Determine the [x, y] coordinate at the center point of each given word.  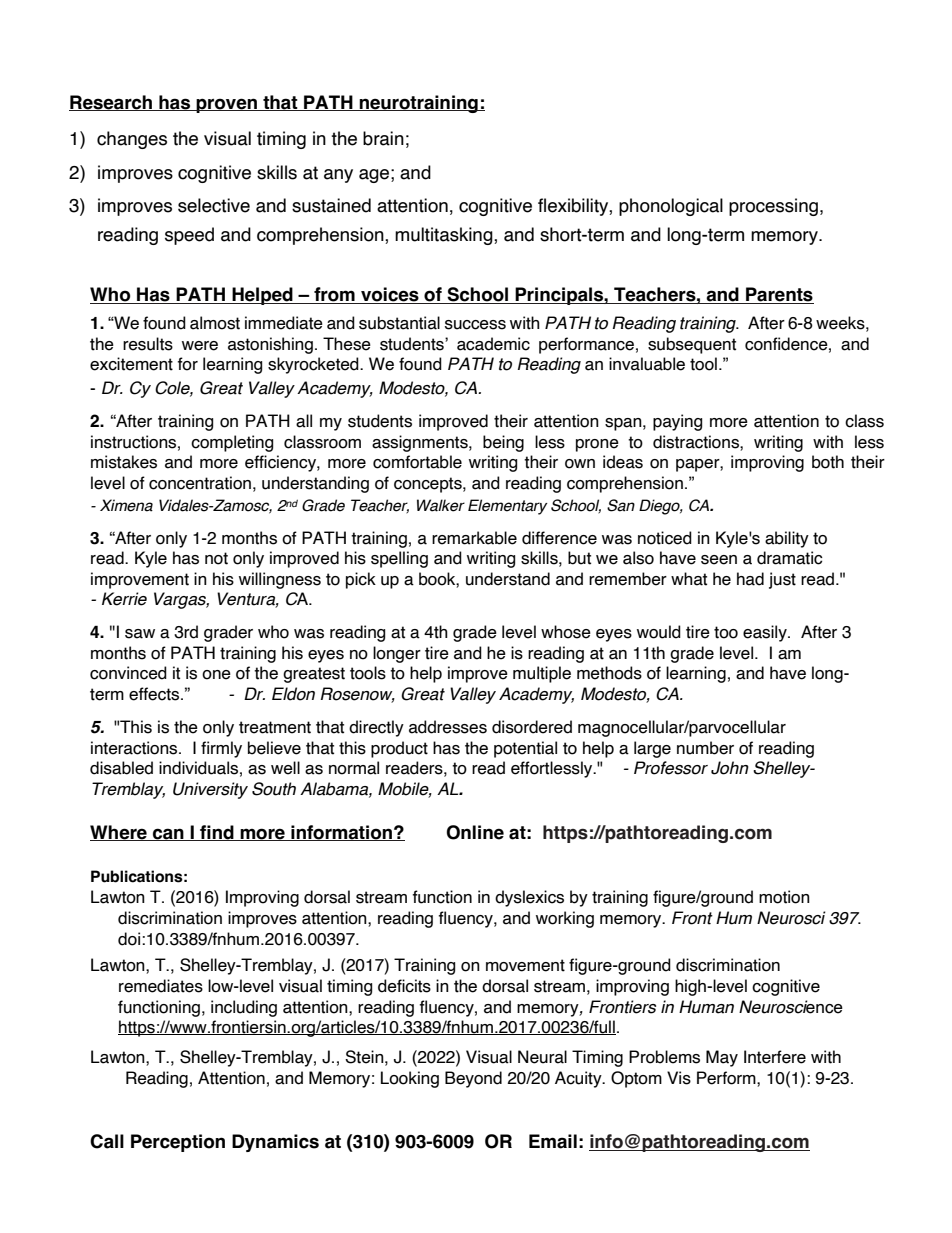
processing [773, 207]
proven [227, 105]
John [730, 768]
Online [475, 832]
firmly [221, 749]
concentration [200, 483]
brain [383, 138]
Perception [178, 1143]
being [503, 443]
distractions [697, 442]
